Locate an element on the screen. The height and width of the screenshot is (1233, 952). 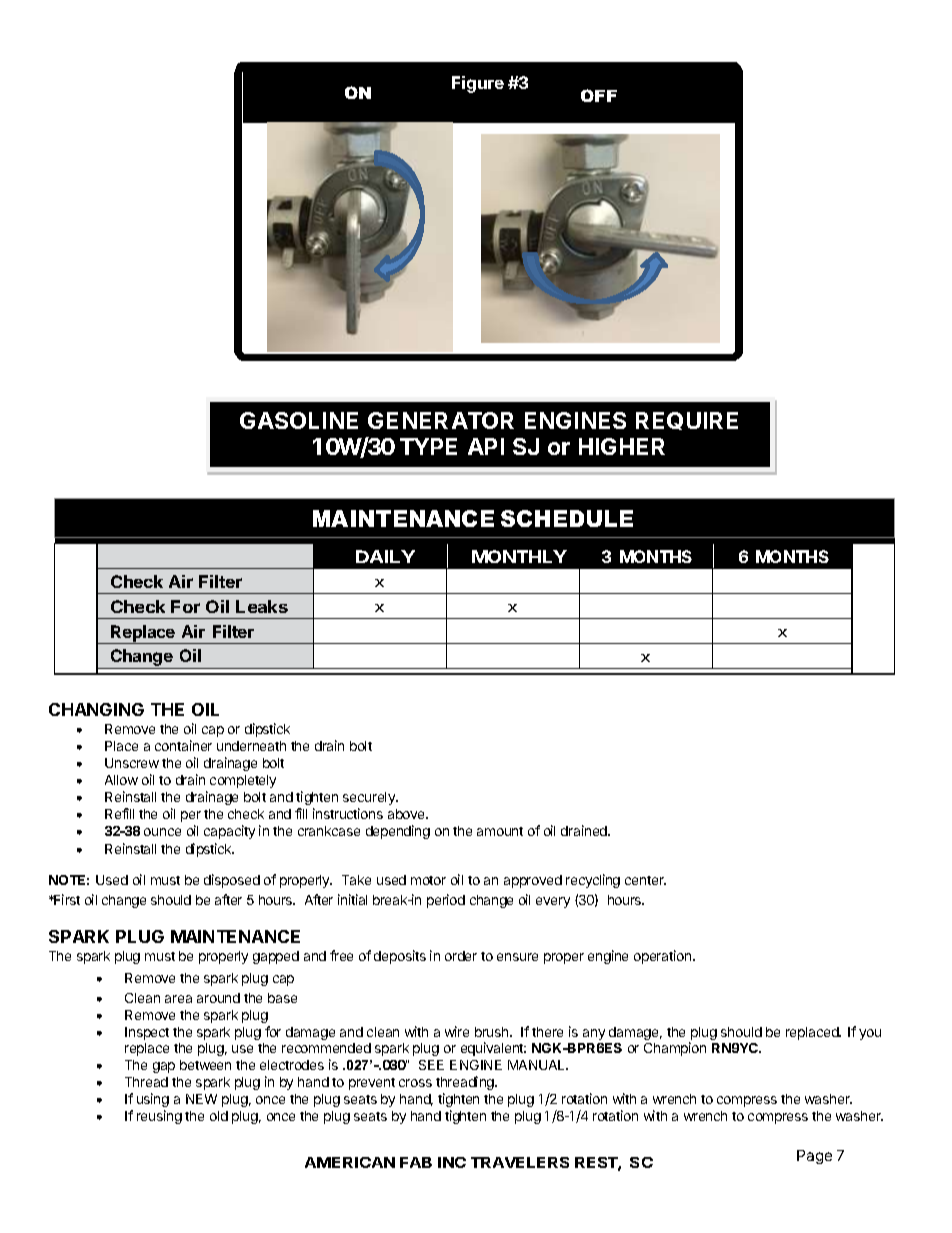
REQUIRE is located at coordinates (687, 421).
